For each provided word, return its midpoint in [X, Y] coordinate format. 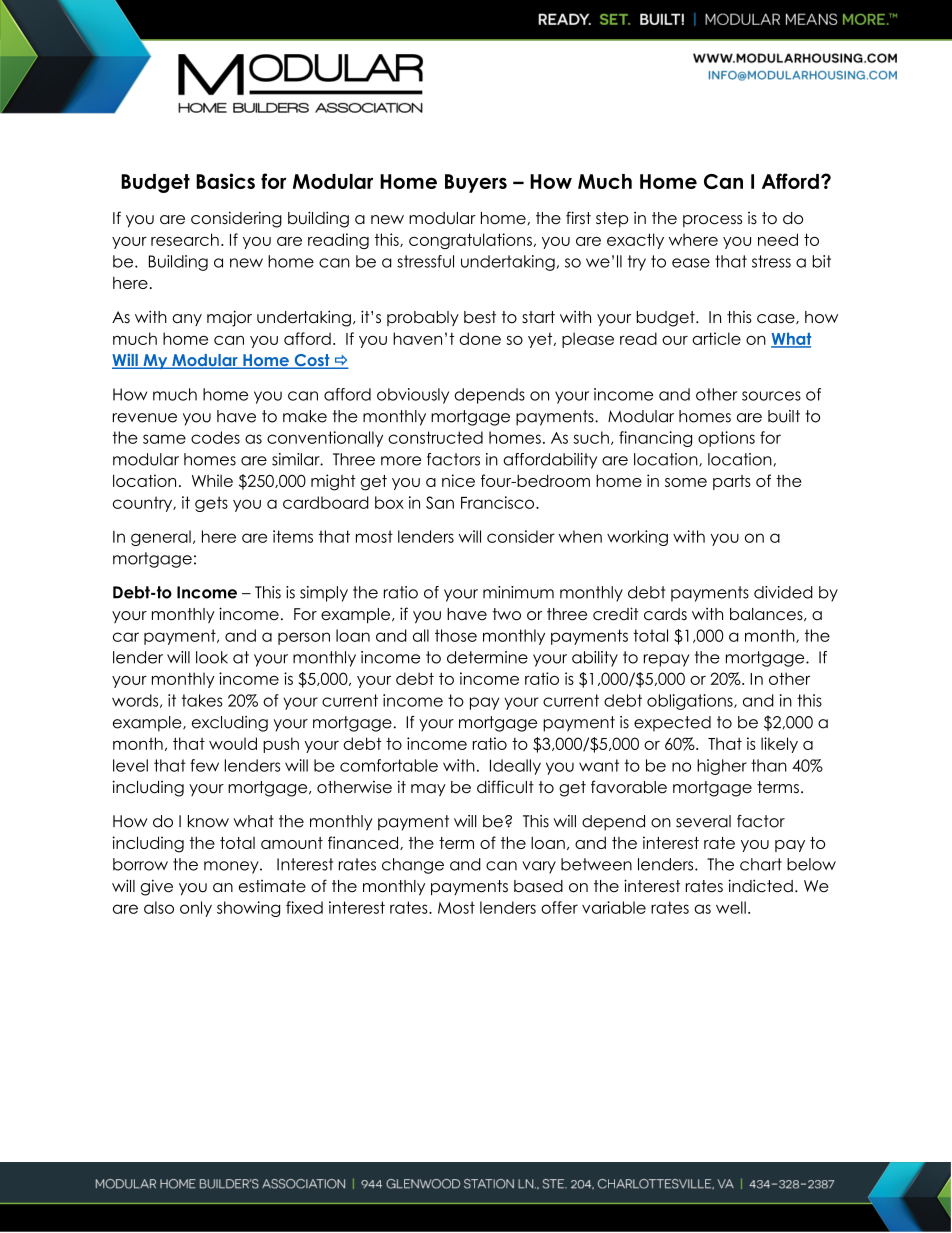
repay [666, 660]
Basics [225, 181]
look [212, 657]
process [712, 221]
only [196, 909]
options [726, 439]
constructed [435, 437]
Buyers [476, 183]
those [456, 635]
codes [215, 437]
